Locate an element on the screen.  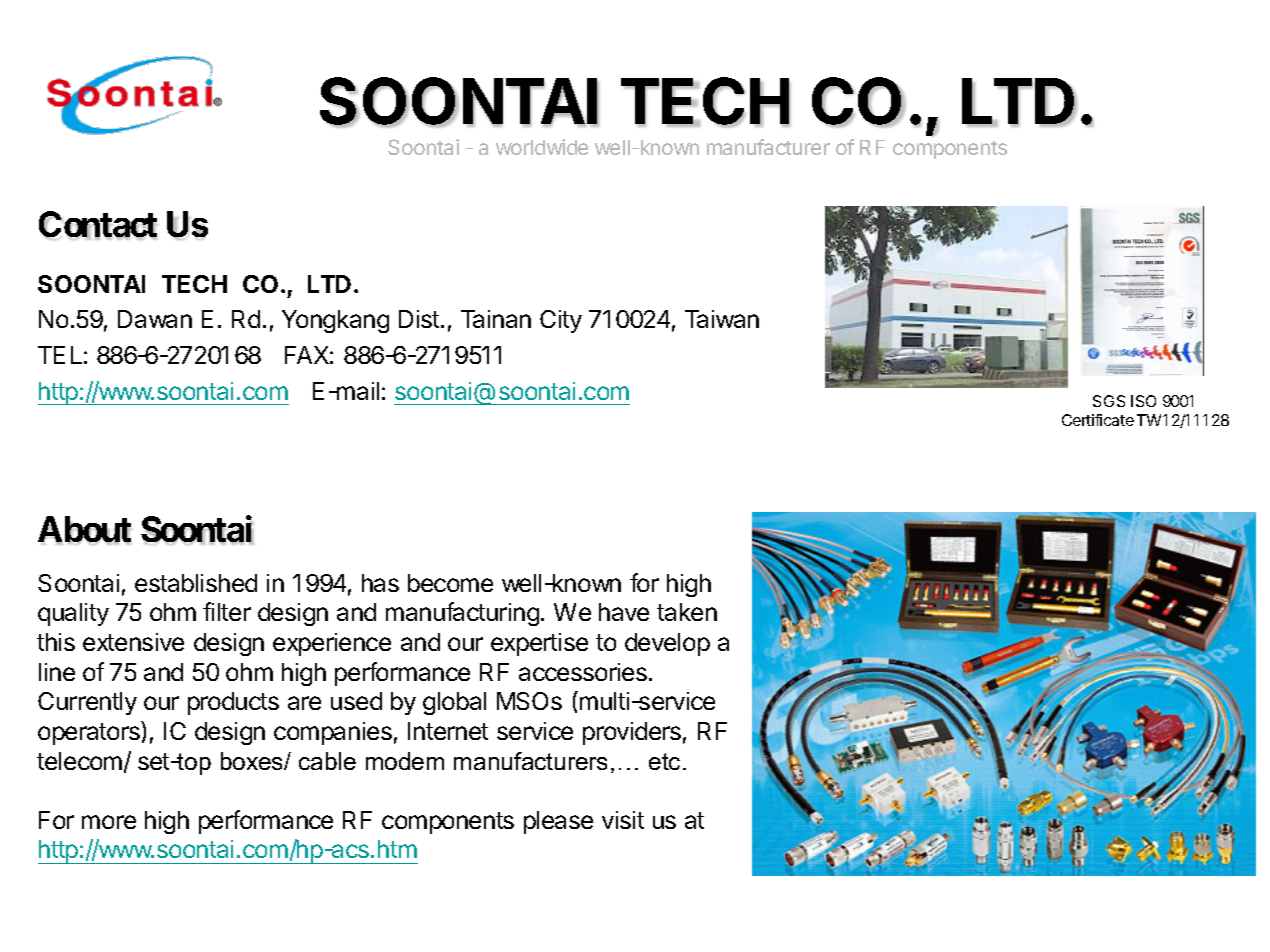
visit is located at coordinates (623, 820).
